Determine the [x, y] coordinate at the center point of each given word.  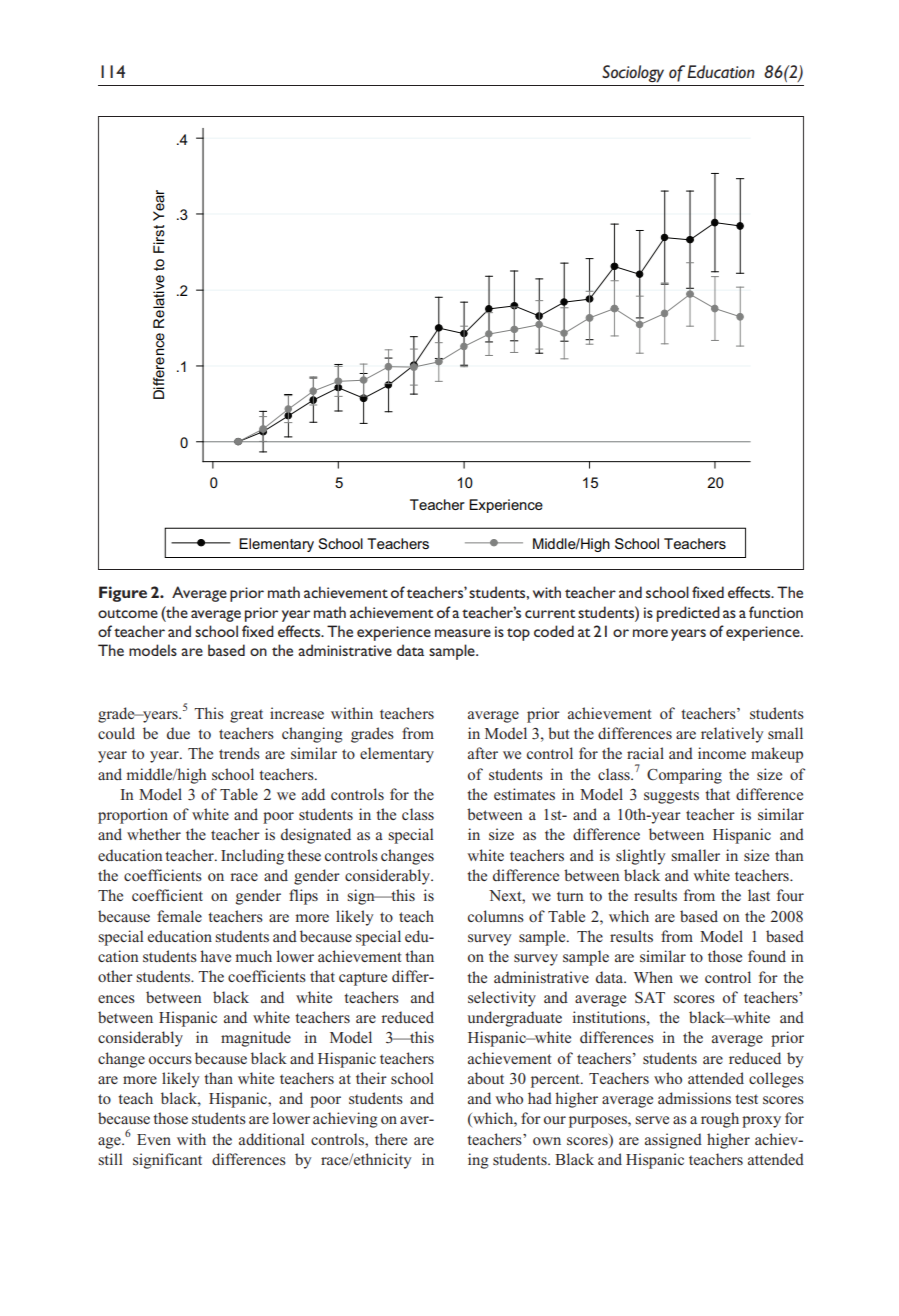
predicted [688, 614]
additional [271, 1139]
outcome [128, 613]
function [776, 612]
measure [463, 633]
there [391, 1139]
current [550, 613]
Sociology [633, 74]
